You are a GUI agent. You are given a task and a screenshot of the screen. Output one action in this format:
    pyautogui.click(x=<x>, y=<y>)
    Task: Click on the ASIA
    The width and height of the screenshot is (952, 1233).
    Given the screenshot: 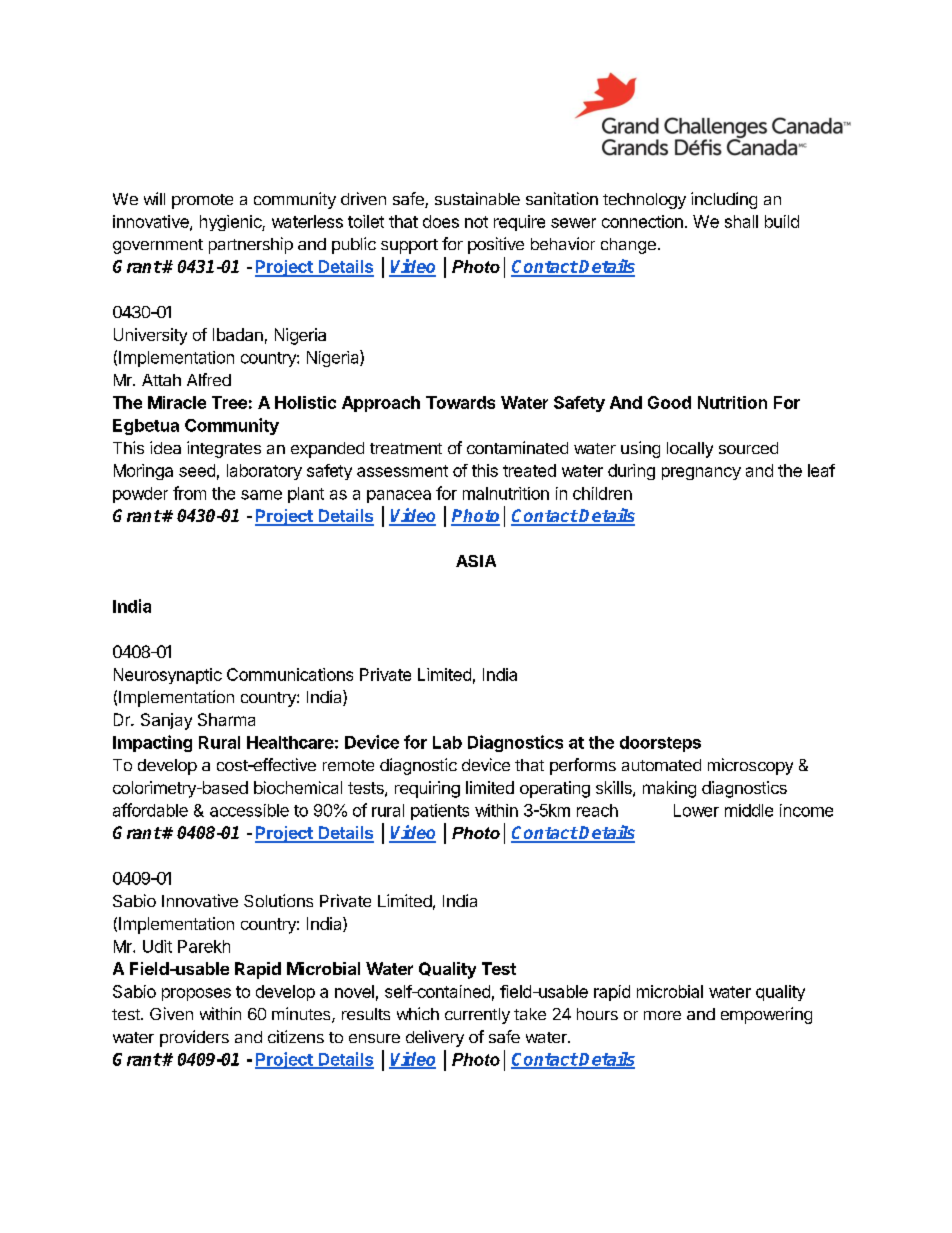 What is the action you would take?
    pyautogui.click(x=476, y=561)
